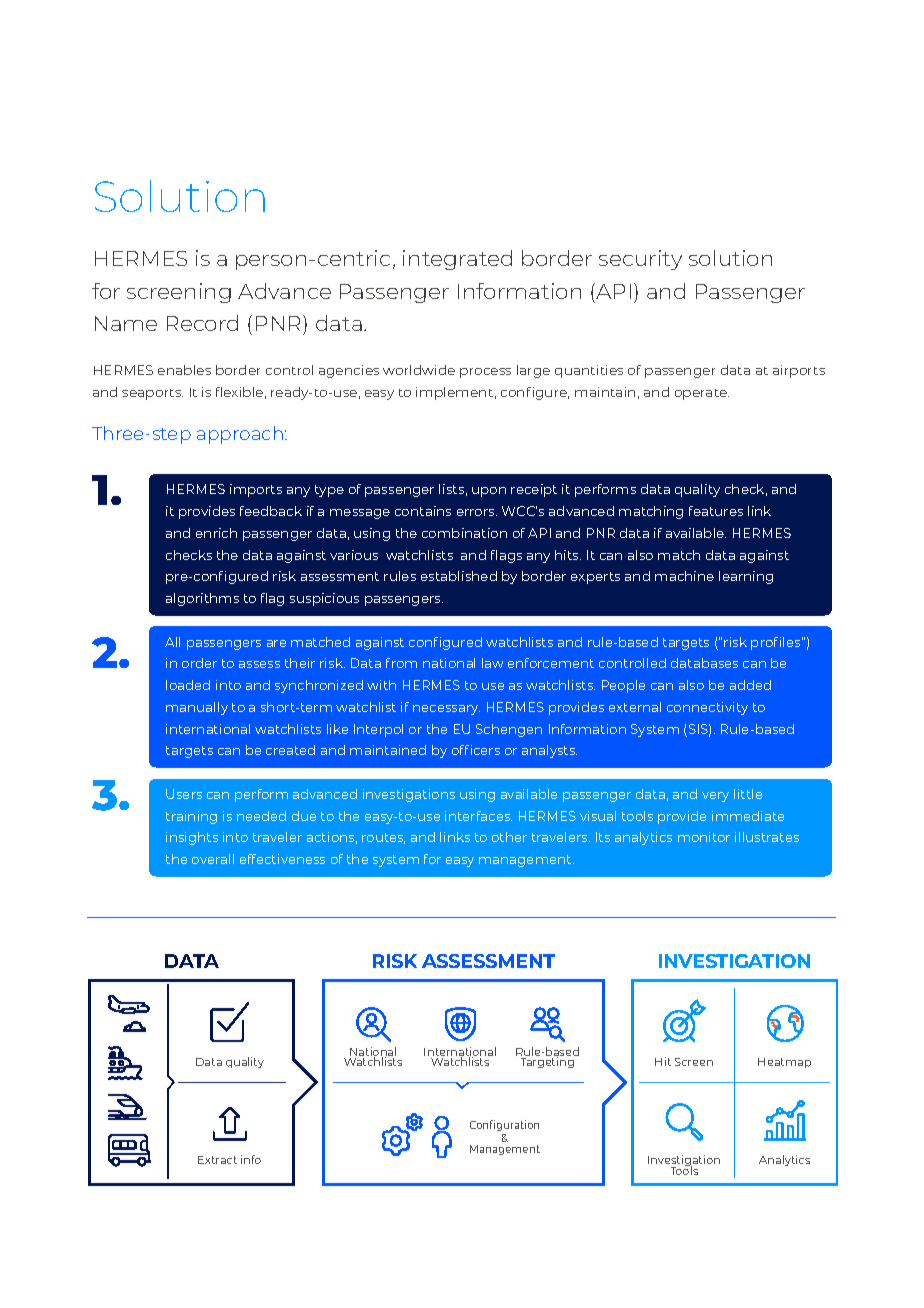 This screenshot has height=1308, width=924. I want to click on monitor, so click(704, 837).
